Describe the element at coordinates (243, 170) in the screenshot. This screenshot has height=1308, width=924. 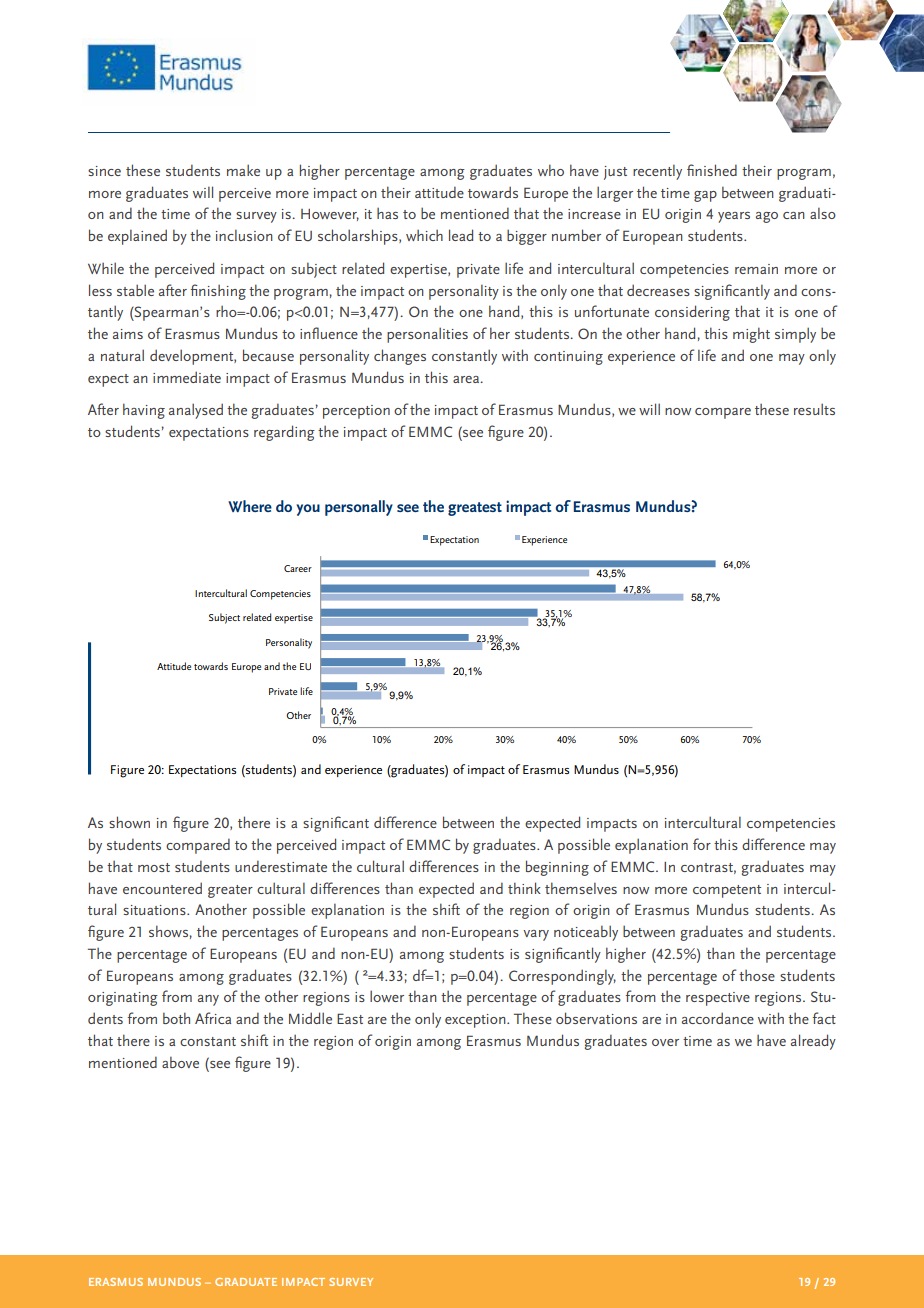
I see `make` at that location.
